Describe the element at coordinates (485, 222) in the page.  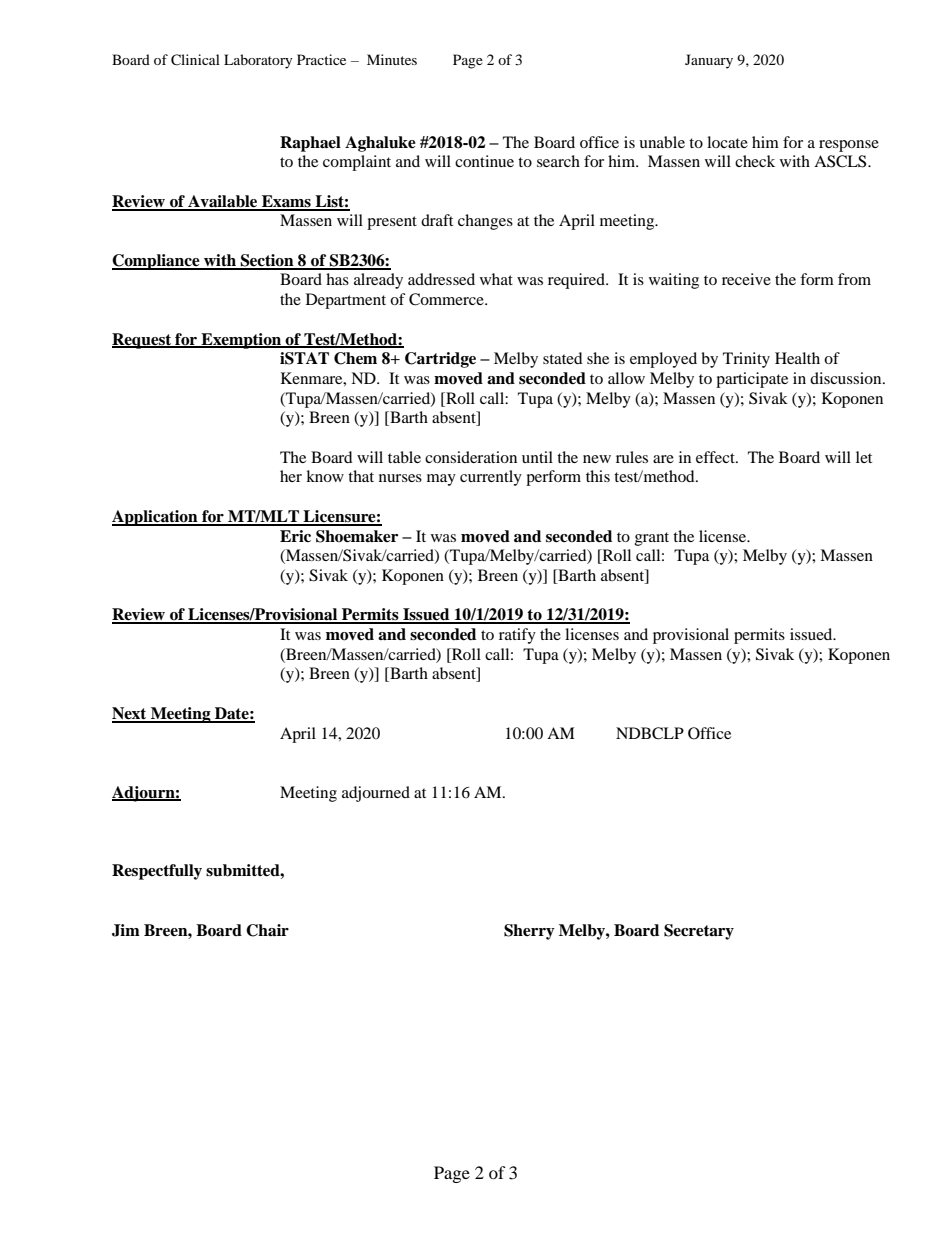
I see `changes` at that location.
